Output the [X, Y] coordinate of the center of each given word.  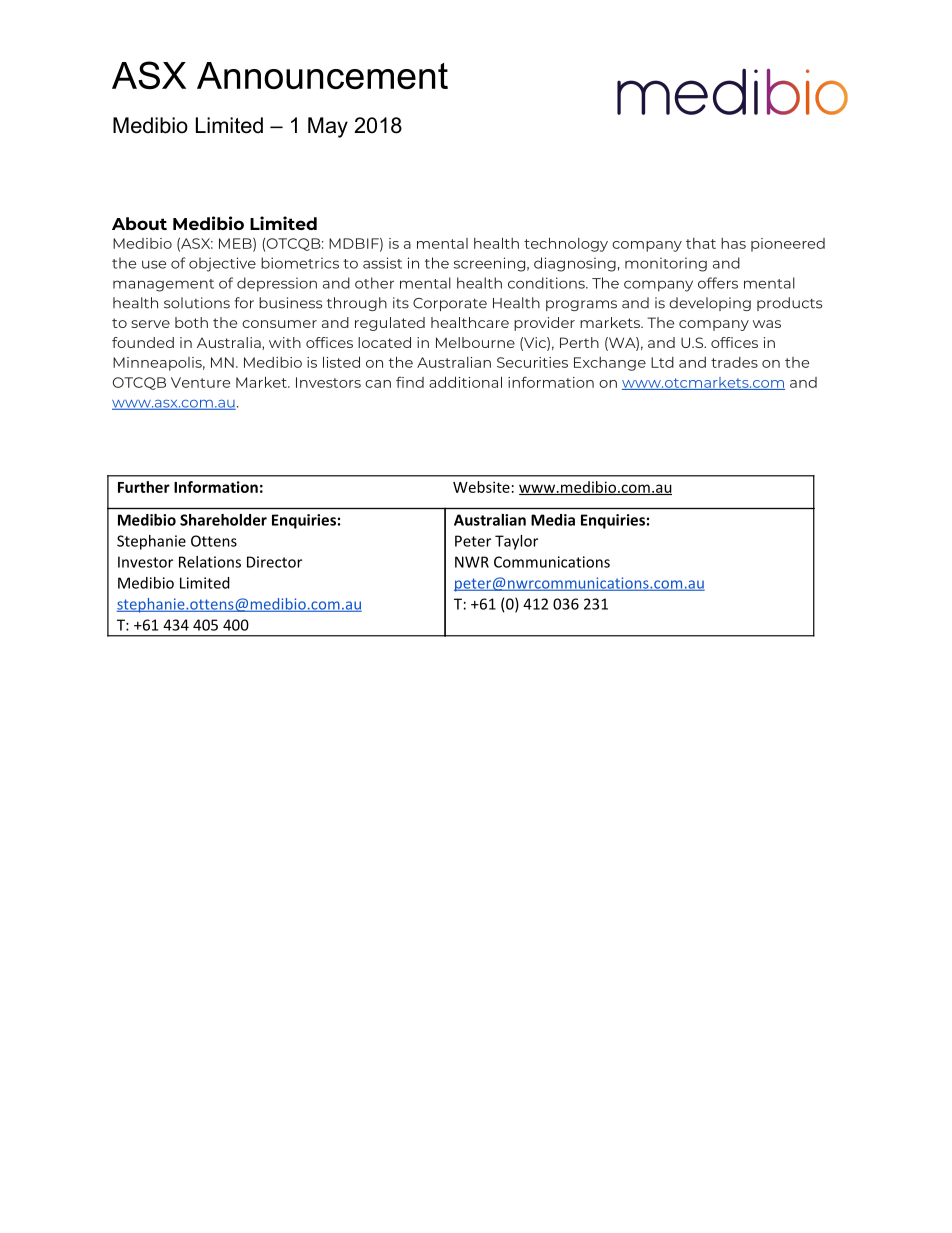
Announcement [322, 75]
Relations [210, 562]
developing [710, 304]
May [328, 127]
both [191, 322]
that [701, 243]
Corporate [450, 304]
